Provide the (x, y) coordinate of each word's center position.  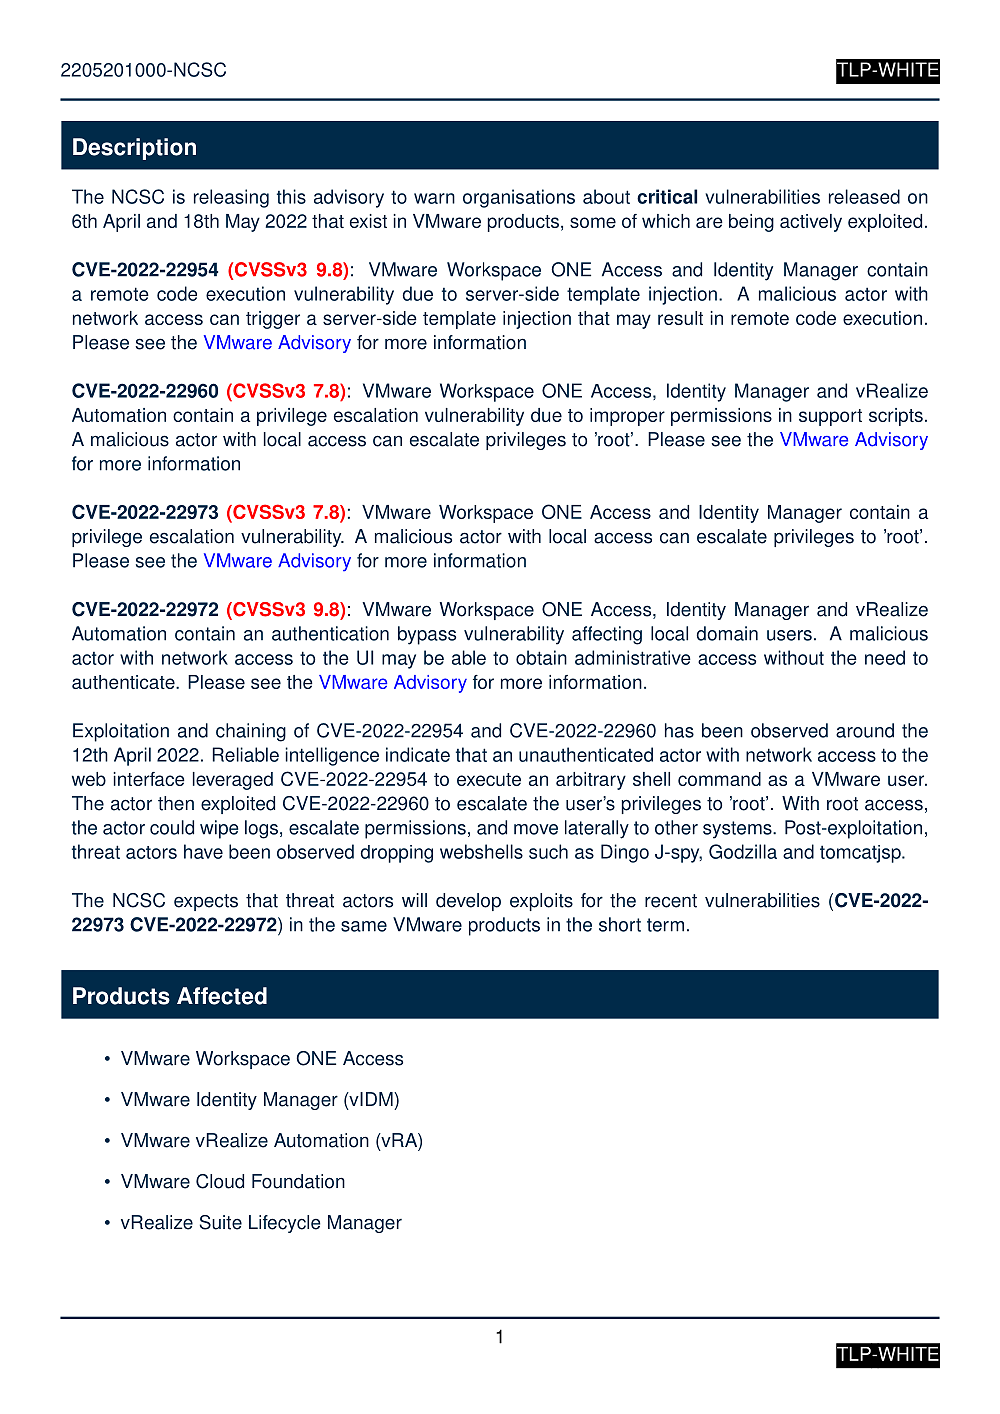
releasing (231, 198)
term (665, 925)
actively (811, 223)
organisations (519, 198)
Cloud (220, 1181)
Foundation (298, 1181)
